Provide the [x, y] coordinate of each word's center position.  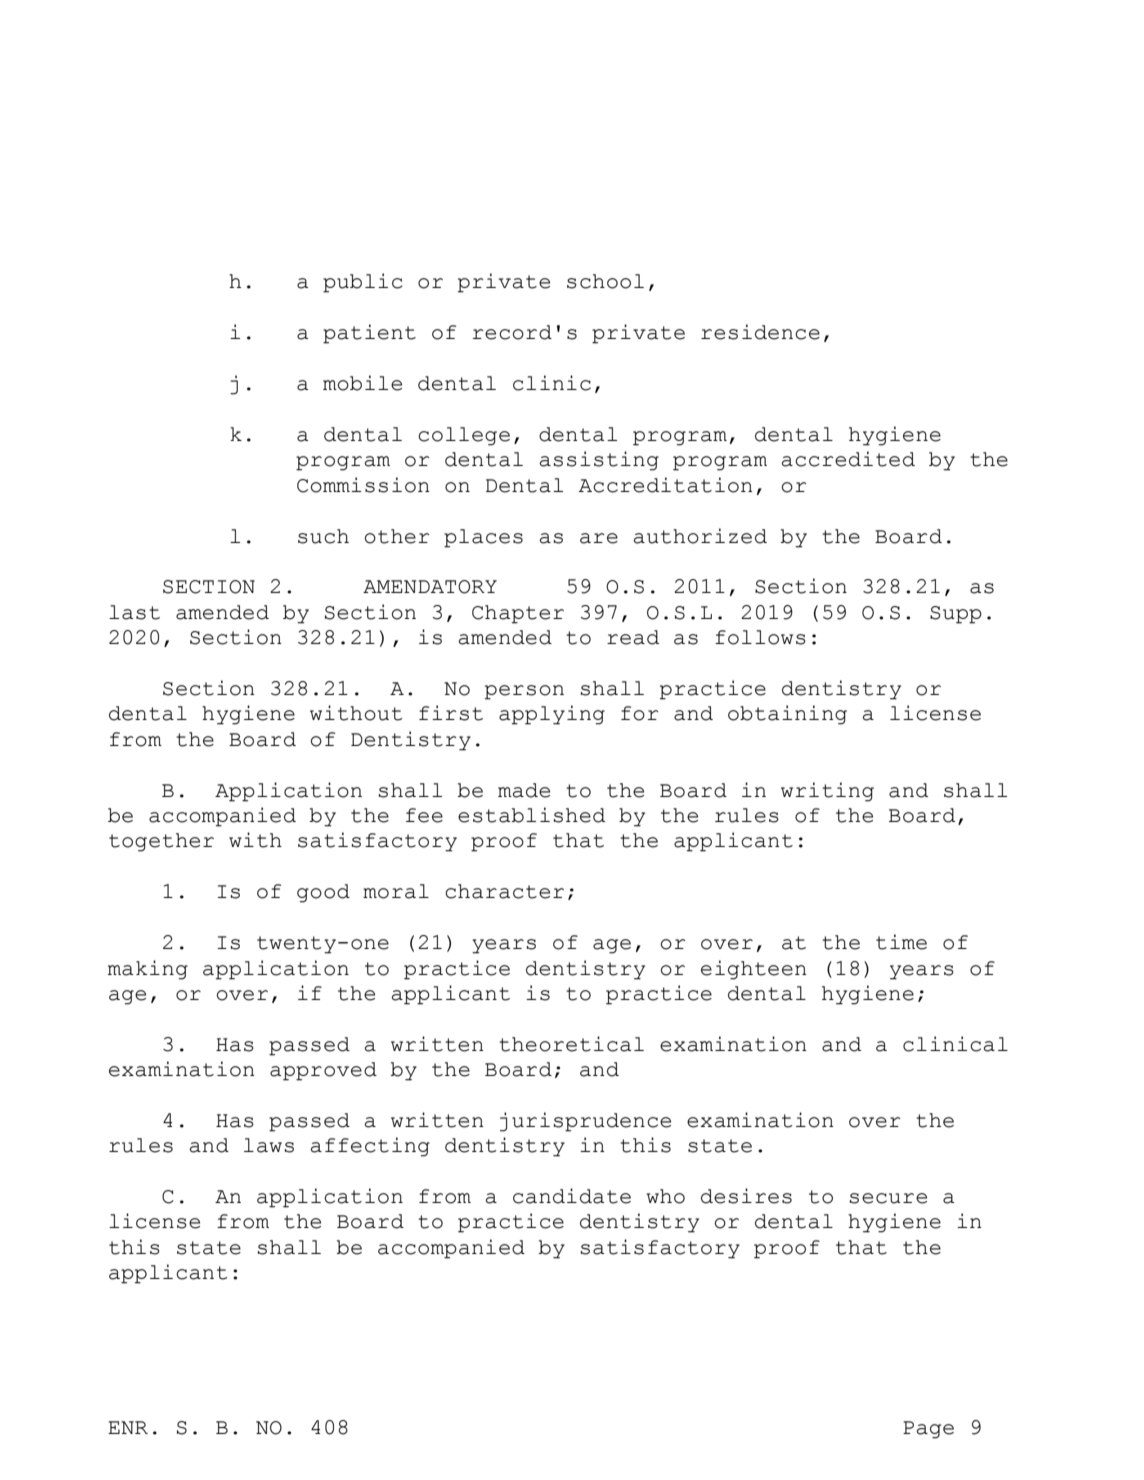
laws [269, 1145]
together [161, 842]
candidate [572, 1196]
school [605, 281]
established [531, 815]
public [363, 283]
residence [760, 332]
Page [928, 1430]
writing [827, 792]
